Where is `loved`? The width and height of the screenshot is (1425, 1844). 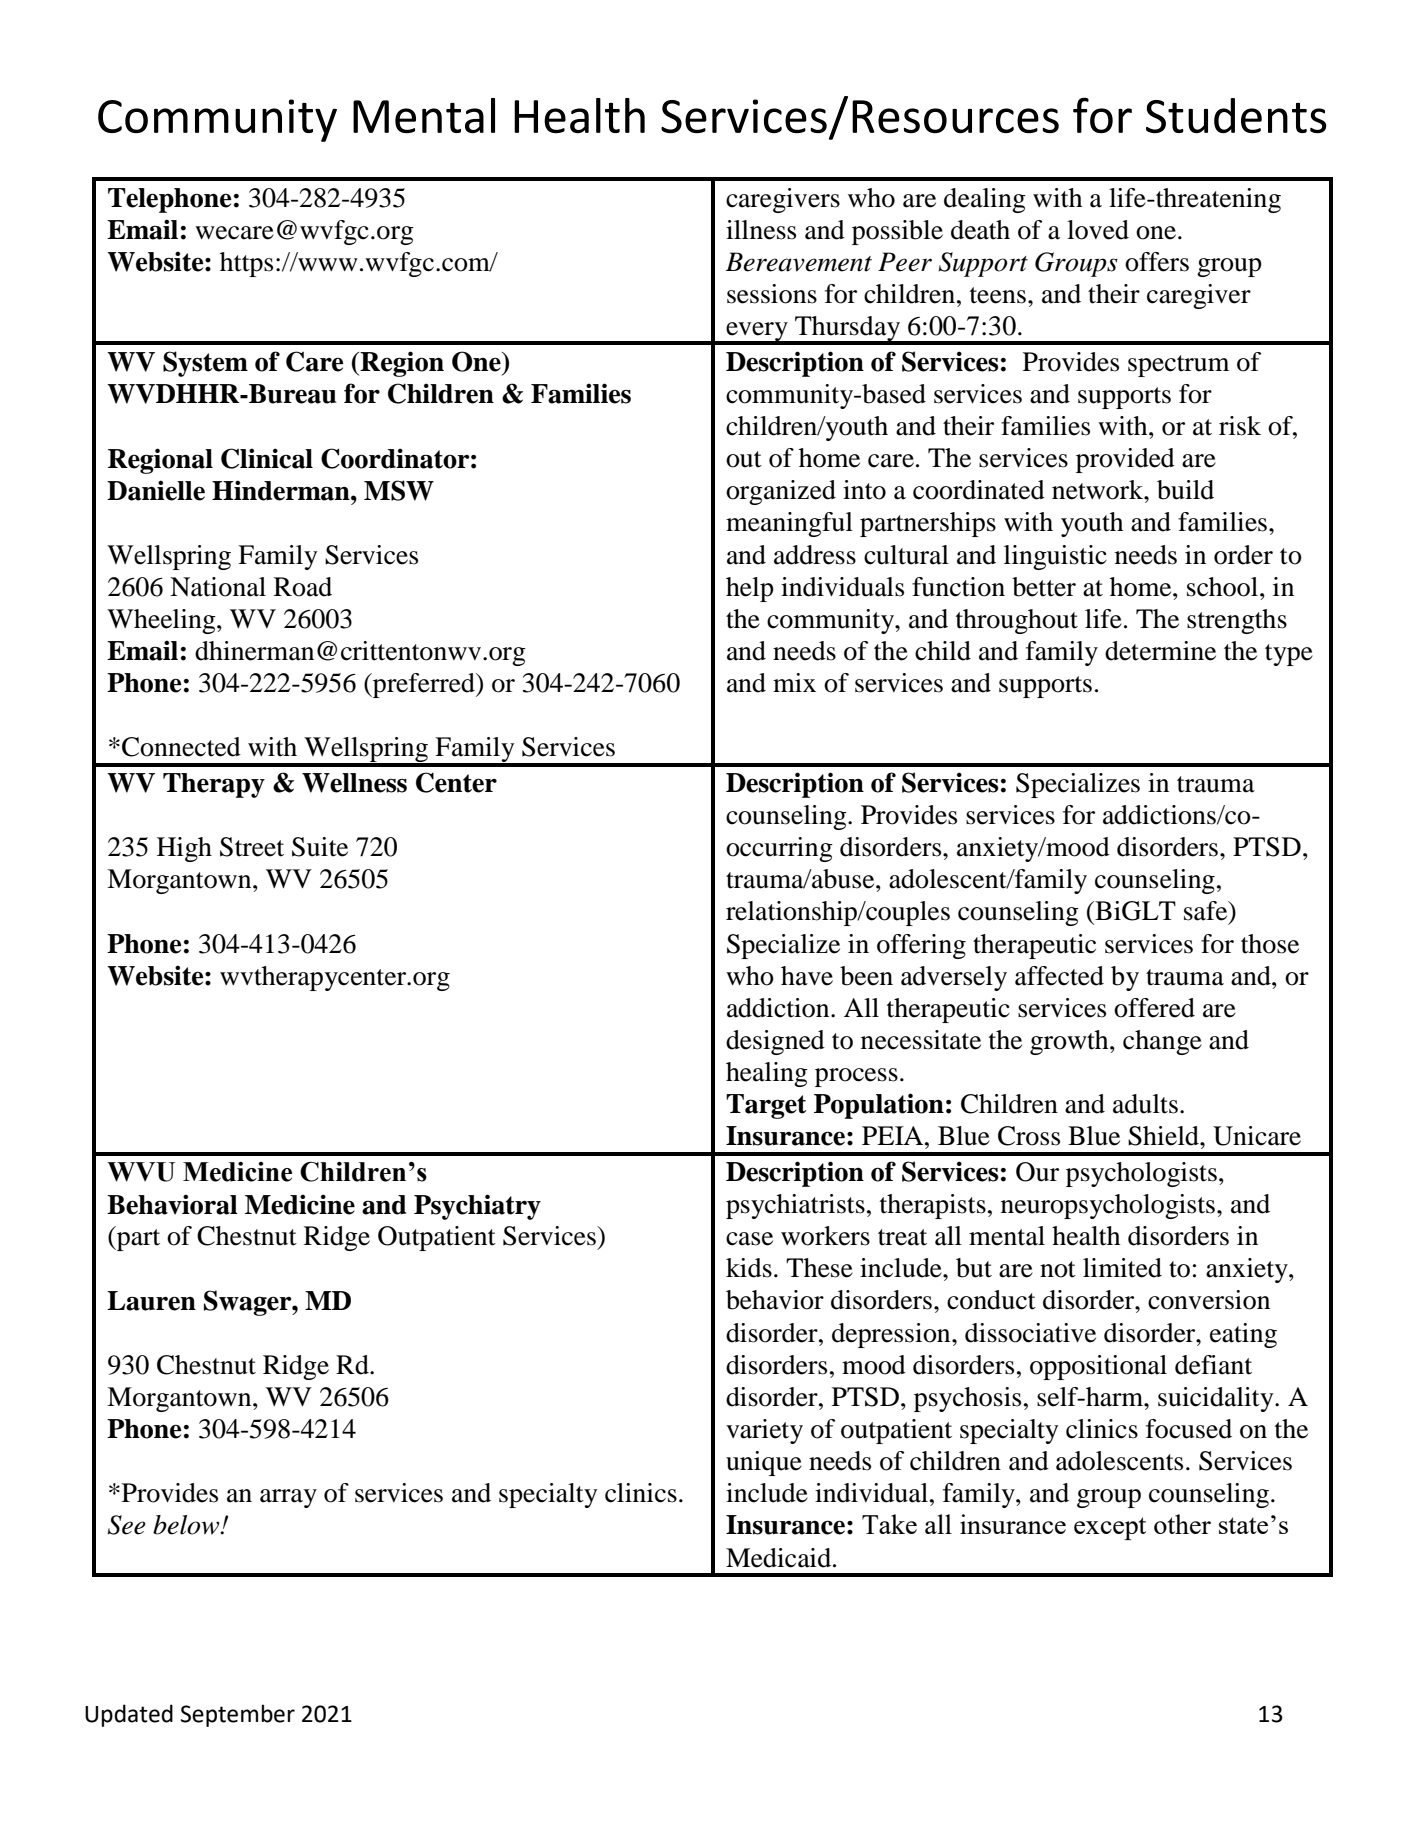
loved is located at coordinates (1098, 230).
